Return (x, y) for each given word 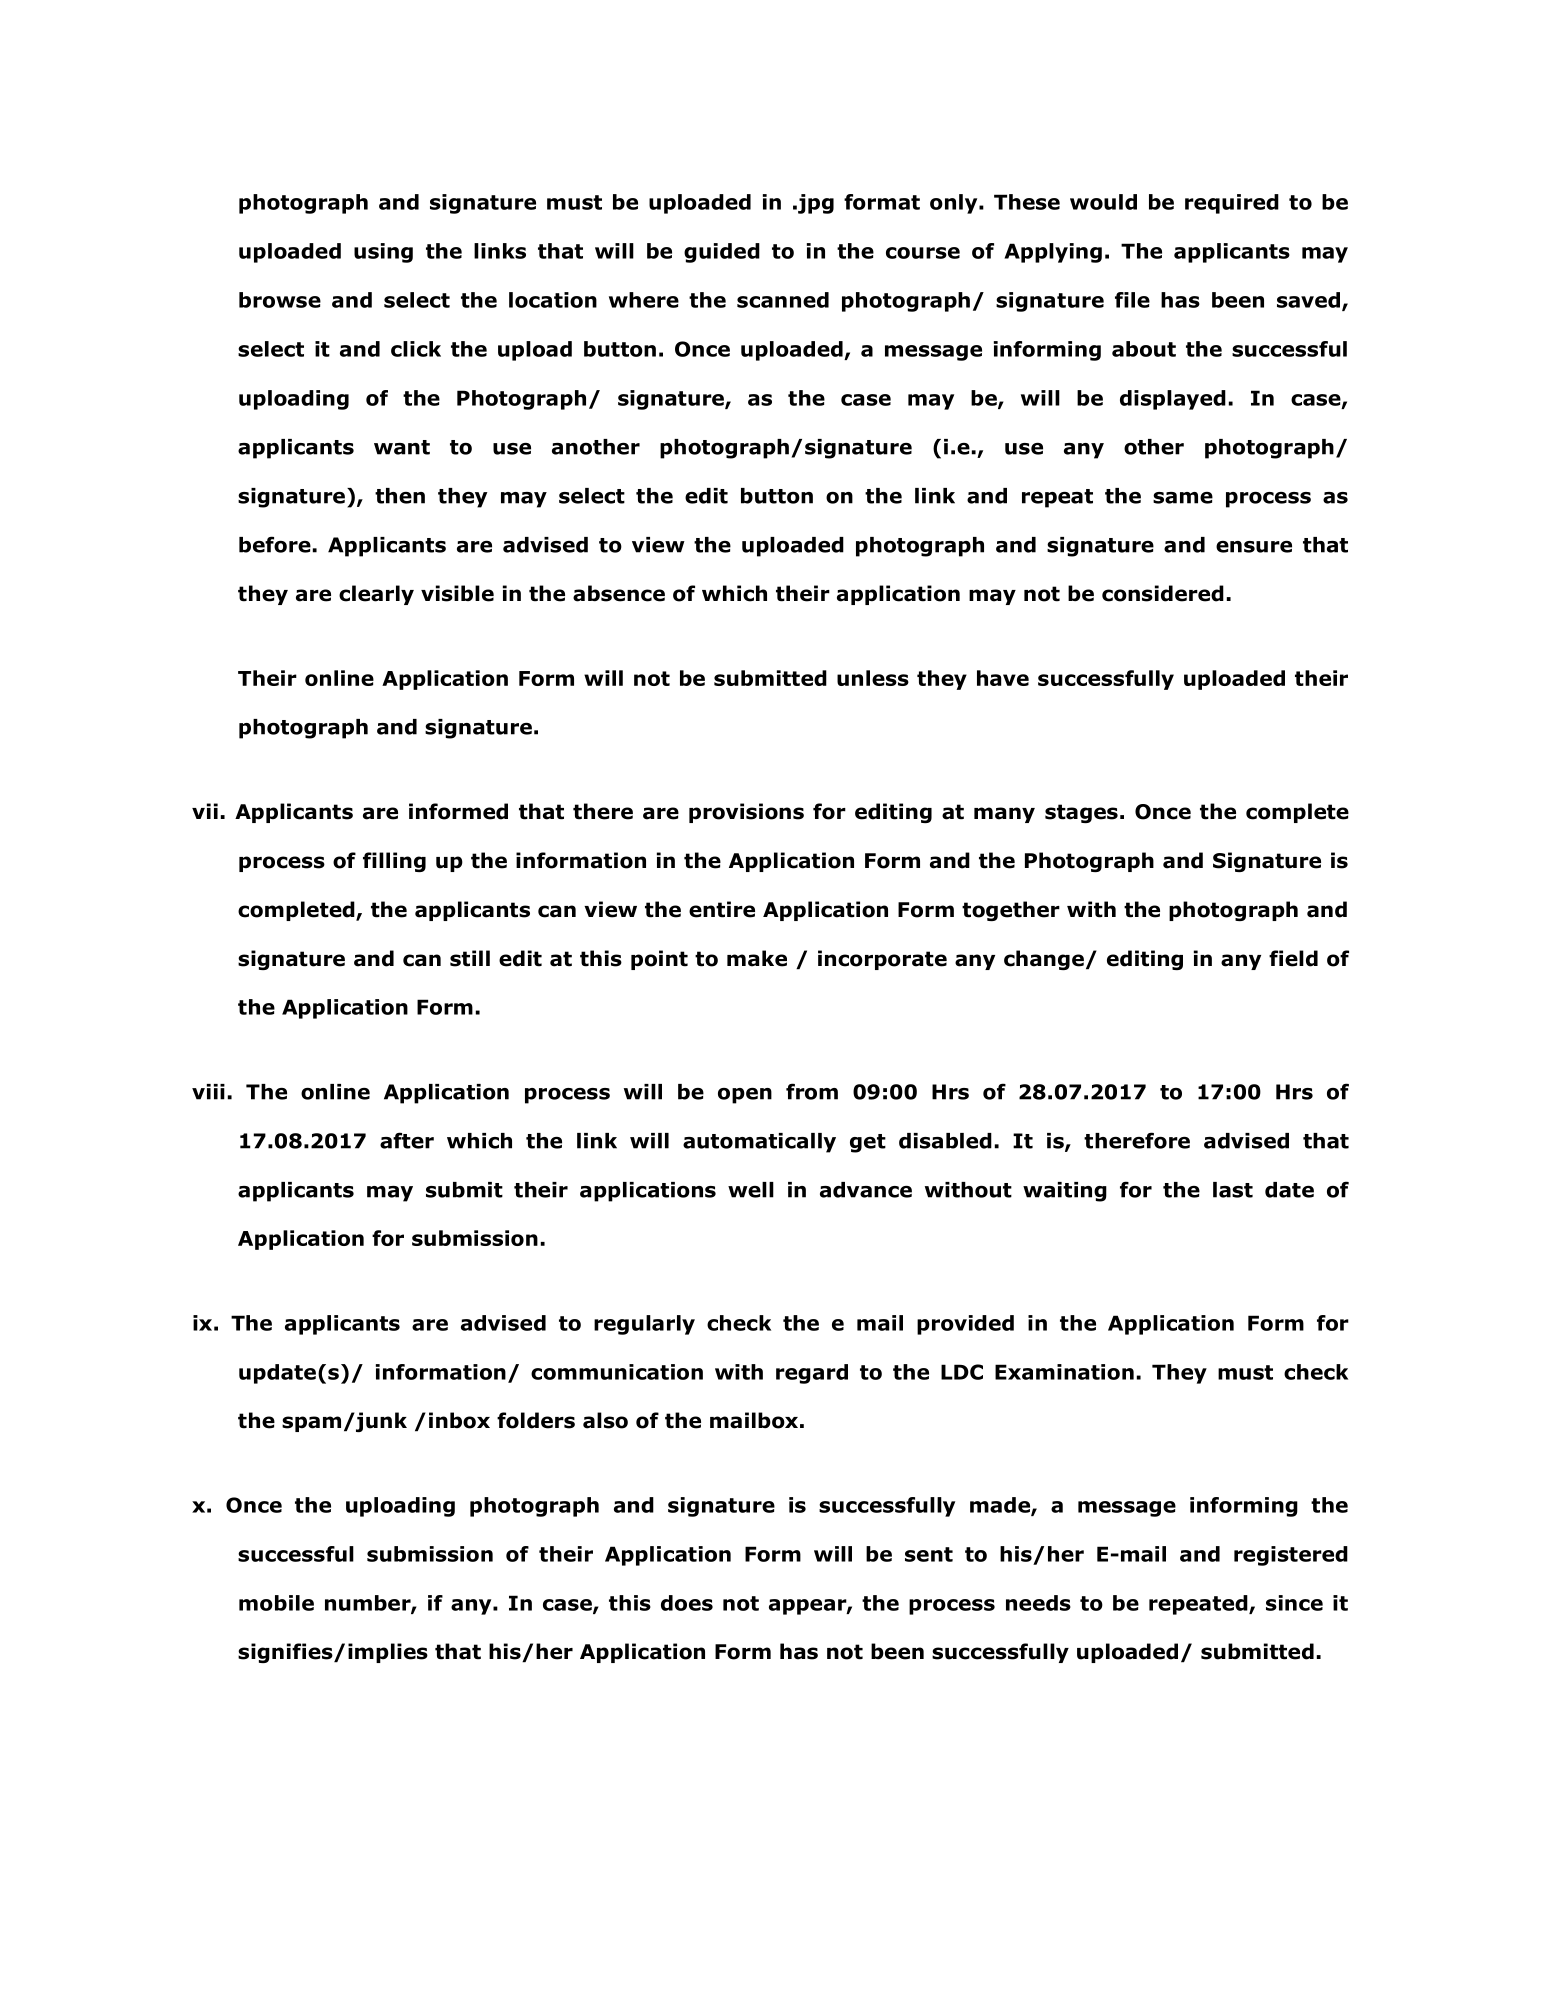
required (1232, 204)
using (383, 253)
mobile (276, 1603)
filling (394, 862)
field (1293, 958)
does (687, 1603)
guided (722, 253)
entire (722, 909)
